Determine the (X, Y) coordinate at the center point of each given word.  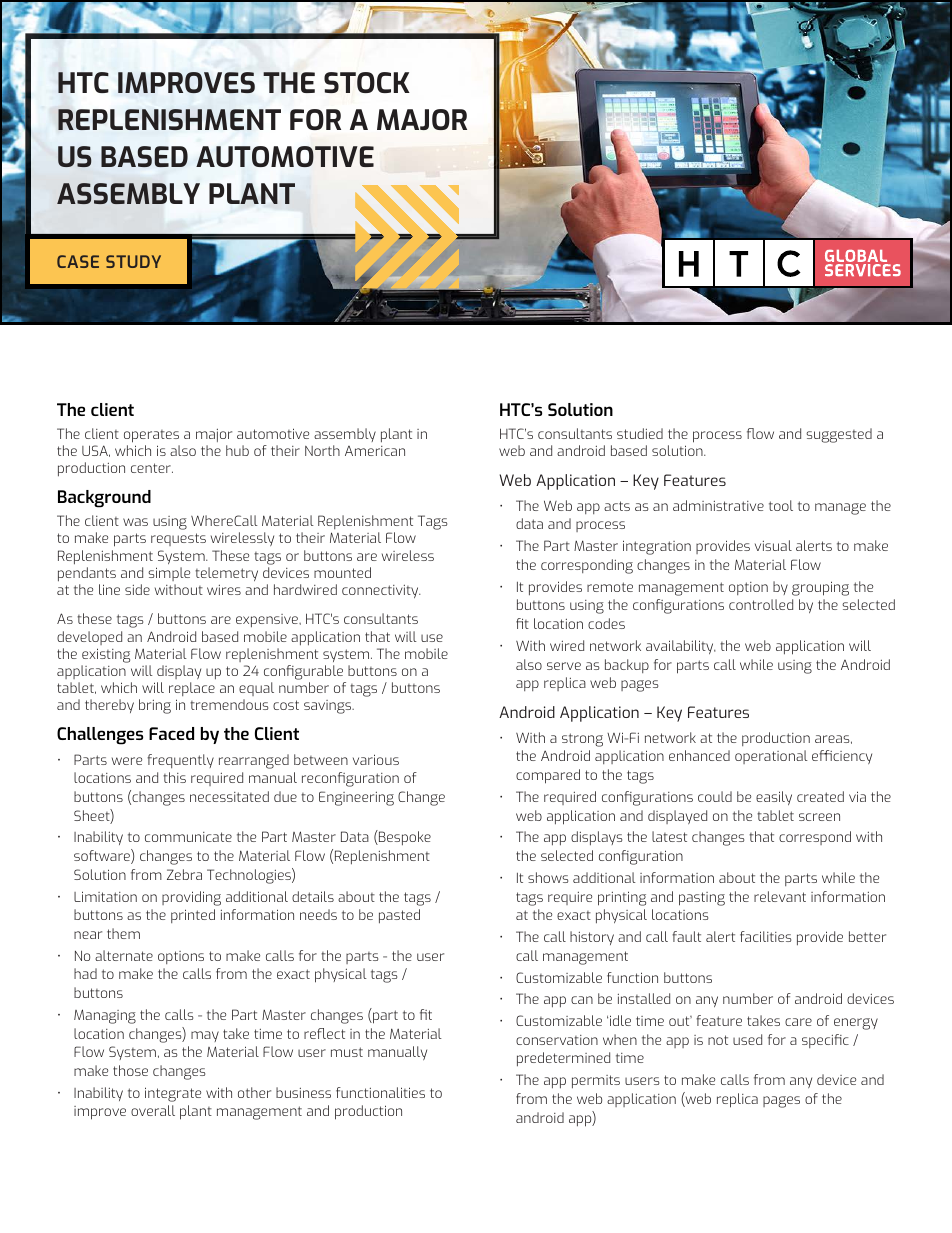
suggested (839, 435)
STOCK (367, 82)
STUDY (133, 261)
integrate (173, 1094)
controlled (761, 604)
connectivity (381, 591)
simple (169, 574)
